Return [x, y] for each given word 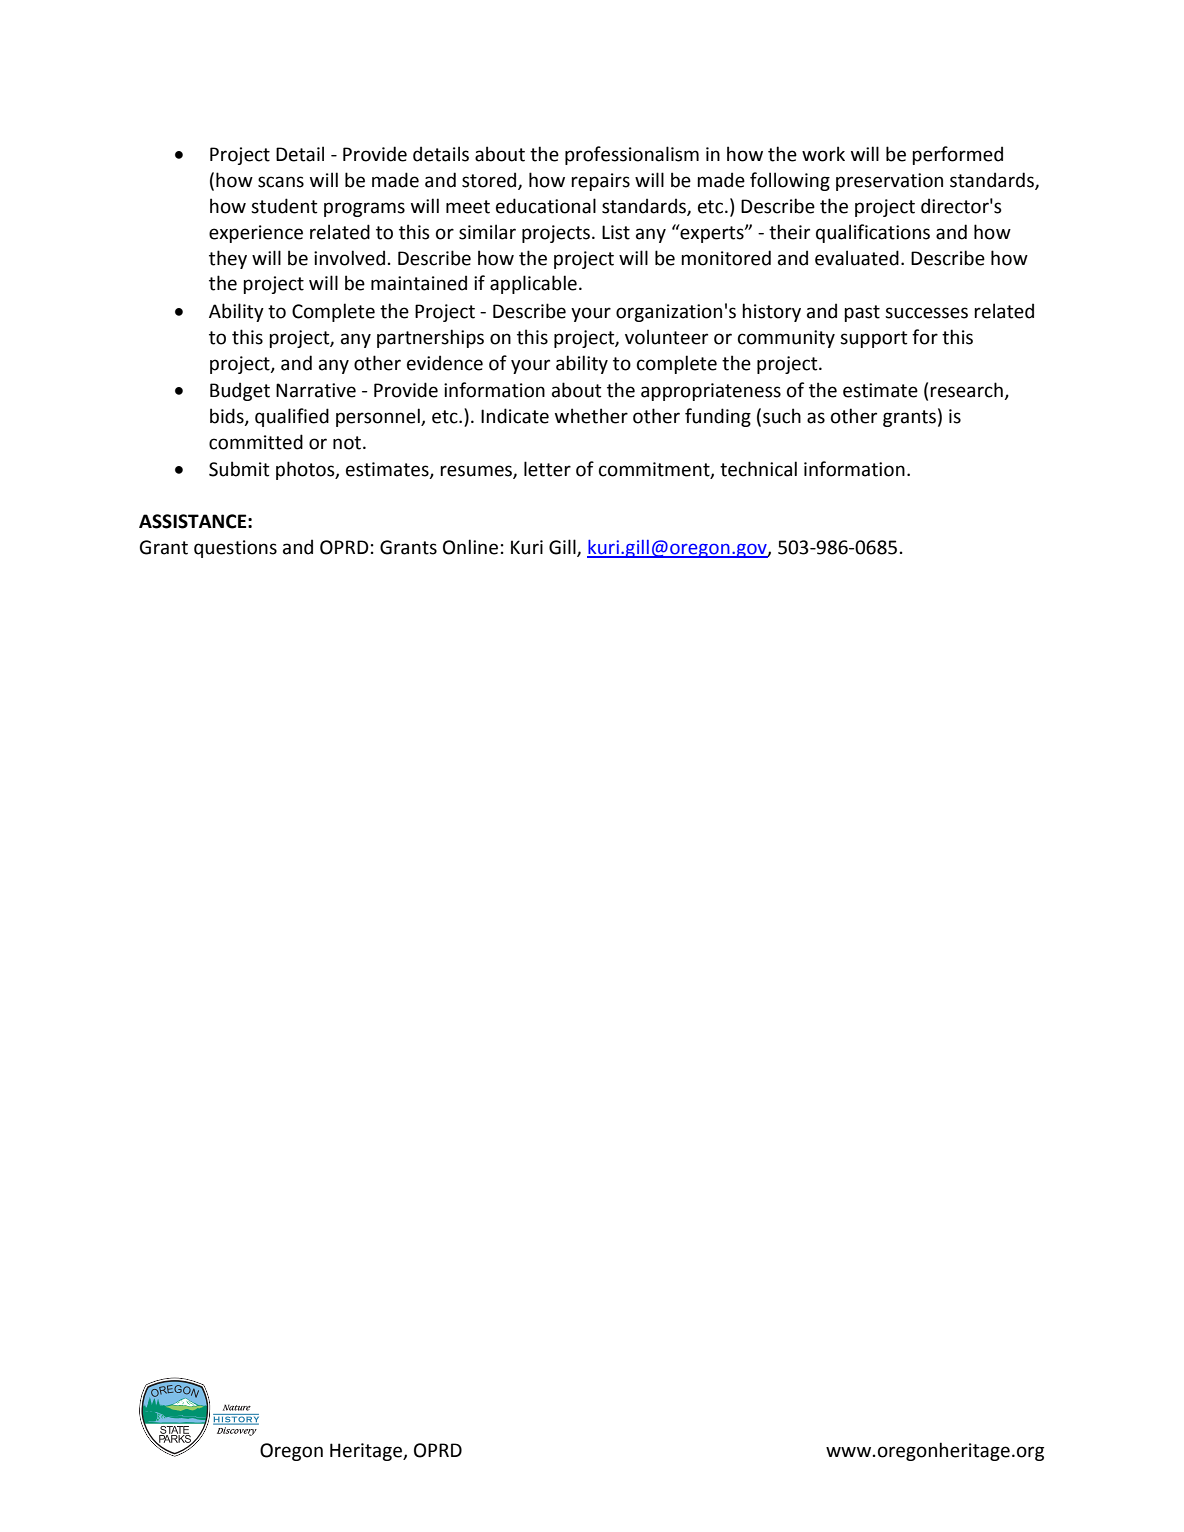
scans [281, 182]
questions [235, 549]
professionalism [632, 155]
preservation [889, 182]
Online [470, 547]
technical [758, 469]
